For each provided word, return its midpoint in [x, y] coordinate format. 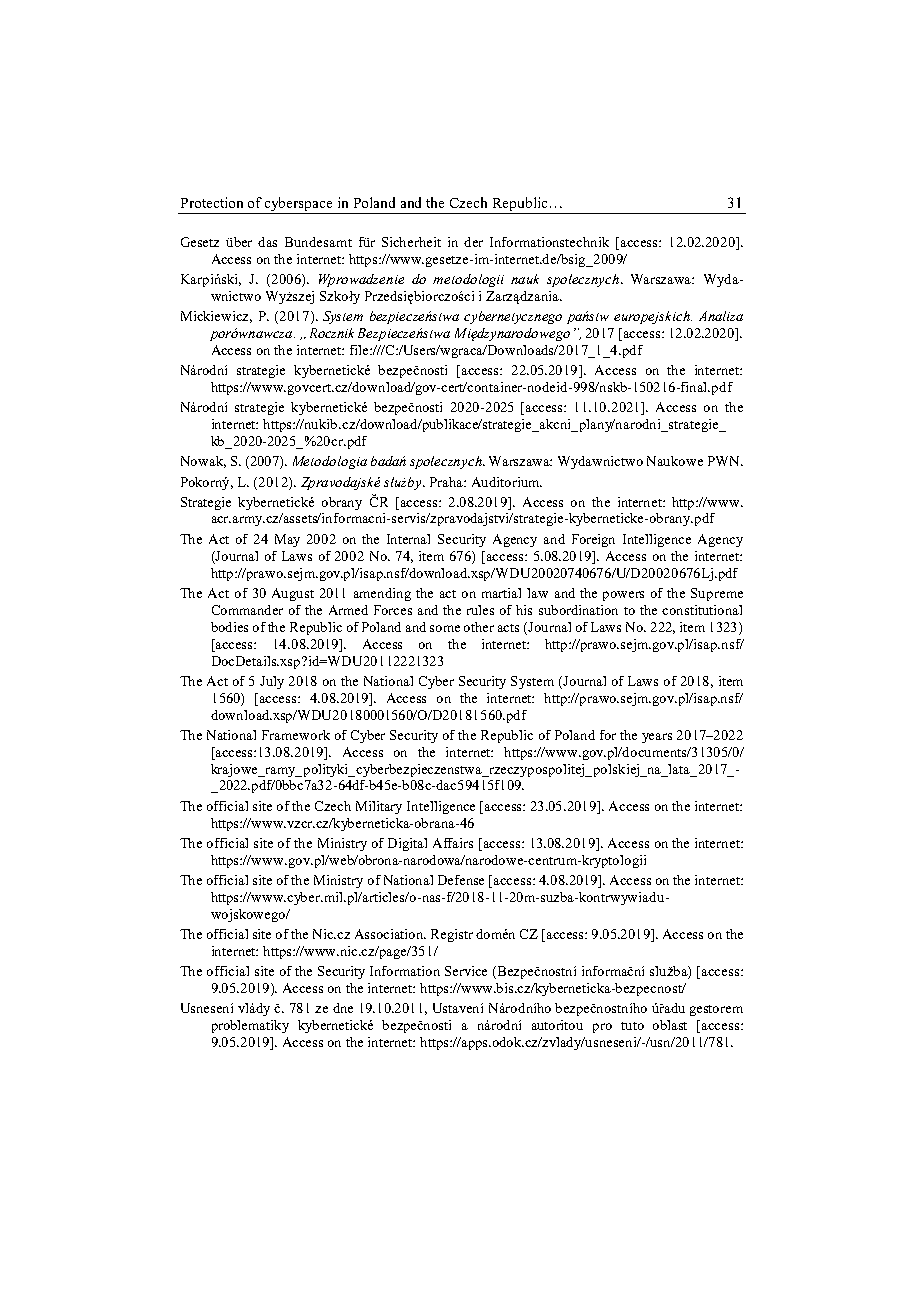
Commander [247, 610]
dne [343, 1008]
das [267, 242]
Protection [212, 202]
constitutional [702, 610]
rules [480, 610]
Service [466, 971]
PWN [725, 461]
